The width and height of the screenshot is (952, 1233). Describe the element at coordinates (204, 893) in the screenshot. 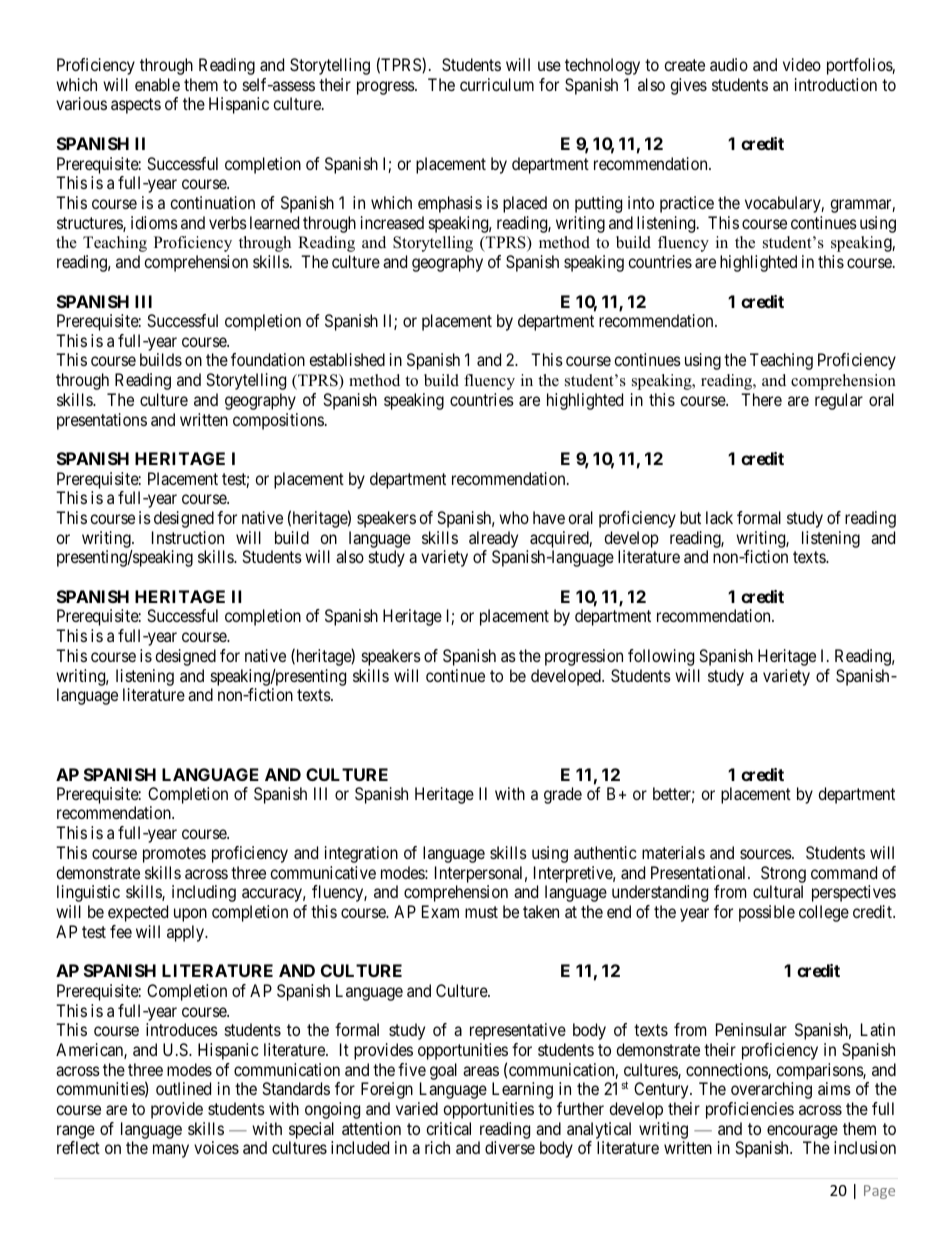

I see `including` at that location.
